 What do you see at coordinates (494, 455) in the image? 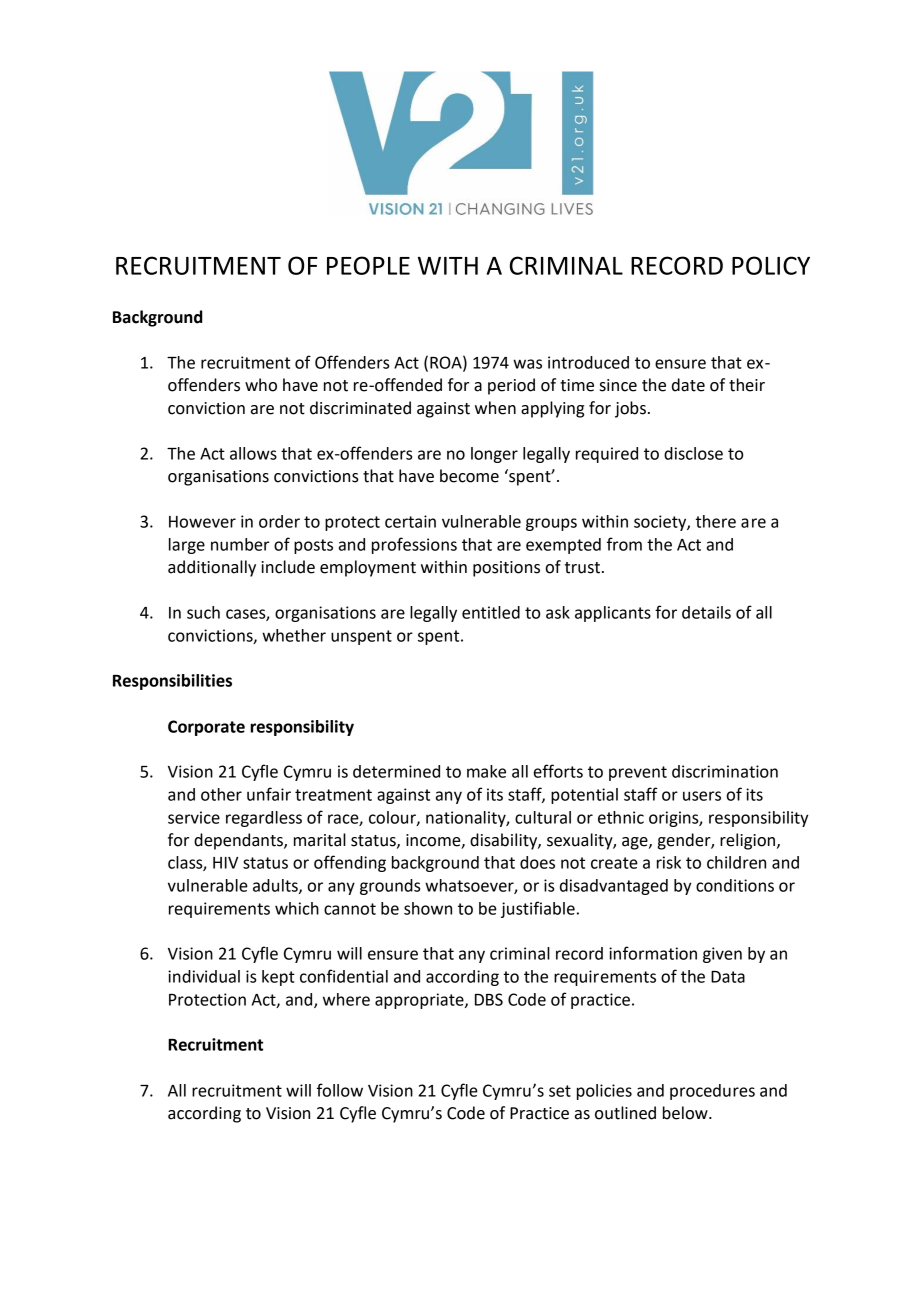
I see `longer` at bounding box center [494, 455].
